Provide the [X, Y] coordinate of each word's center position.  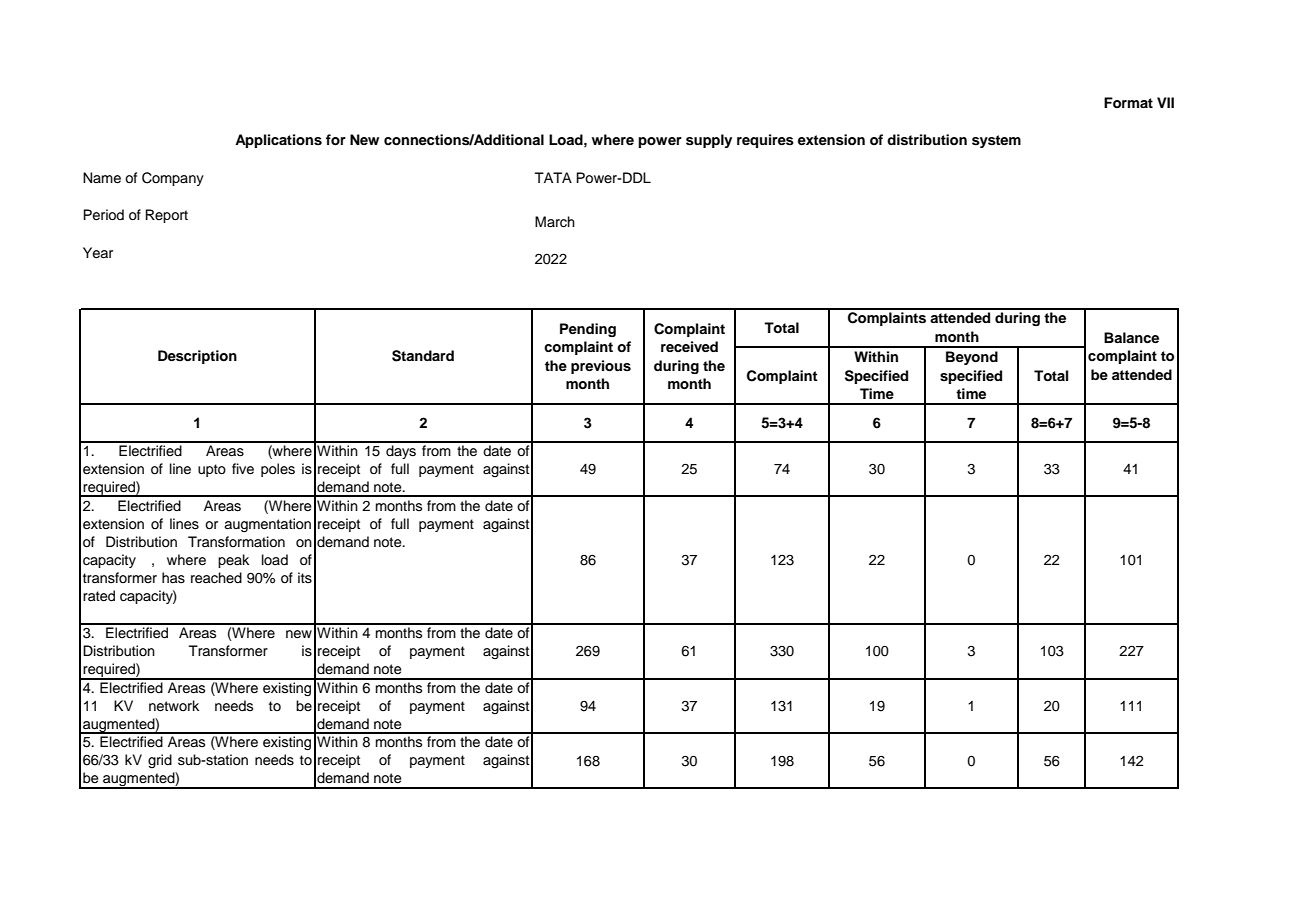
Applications [278, 141]
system [996, 141]
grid [160, 761]
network [174, 706]
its [305, 578]
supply [709, 141]
